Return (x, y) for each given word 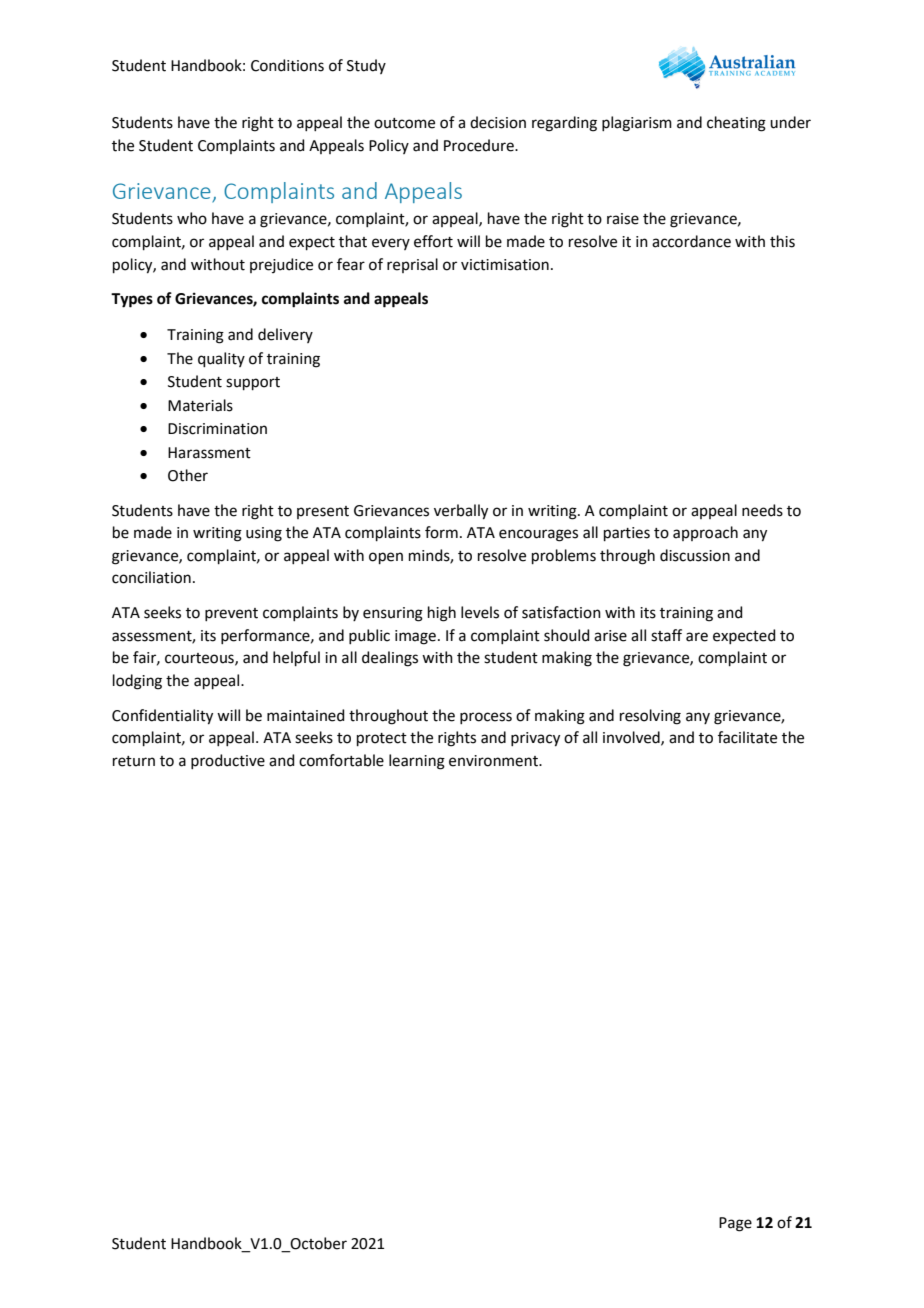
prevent (231, 614)
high (442, 614)
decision (498, 122)
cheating (736, 124)
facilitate (747, 737)
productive (228, 761)
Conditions (287, 65)
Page (735, 1224)
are (697, 637)
